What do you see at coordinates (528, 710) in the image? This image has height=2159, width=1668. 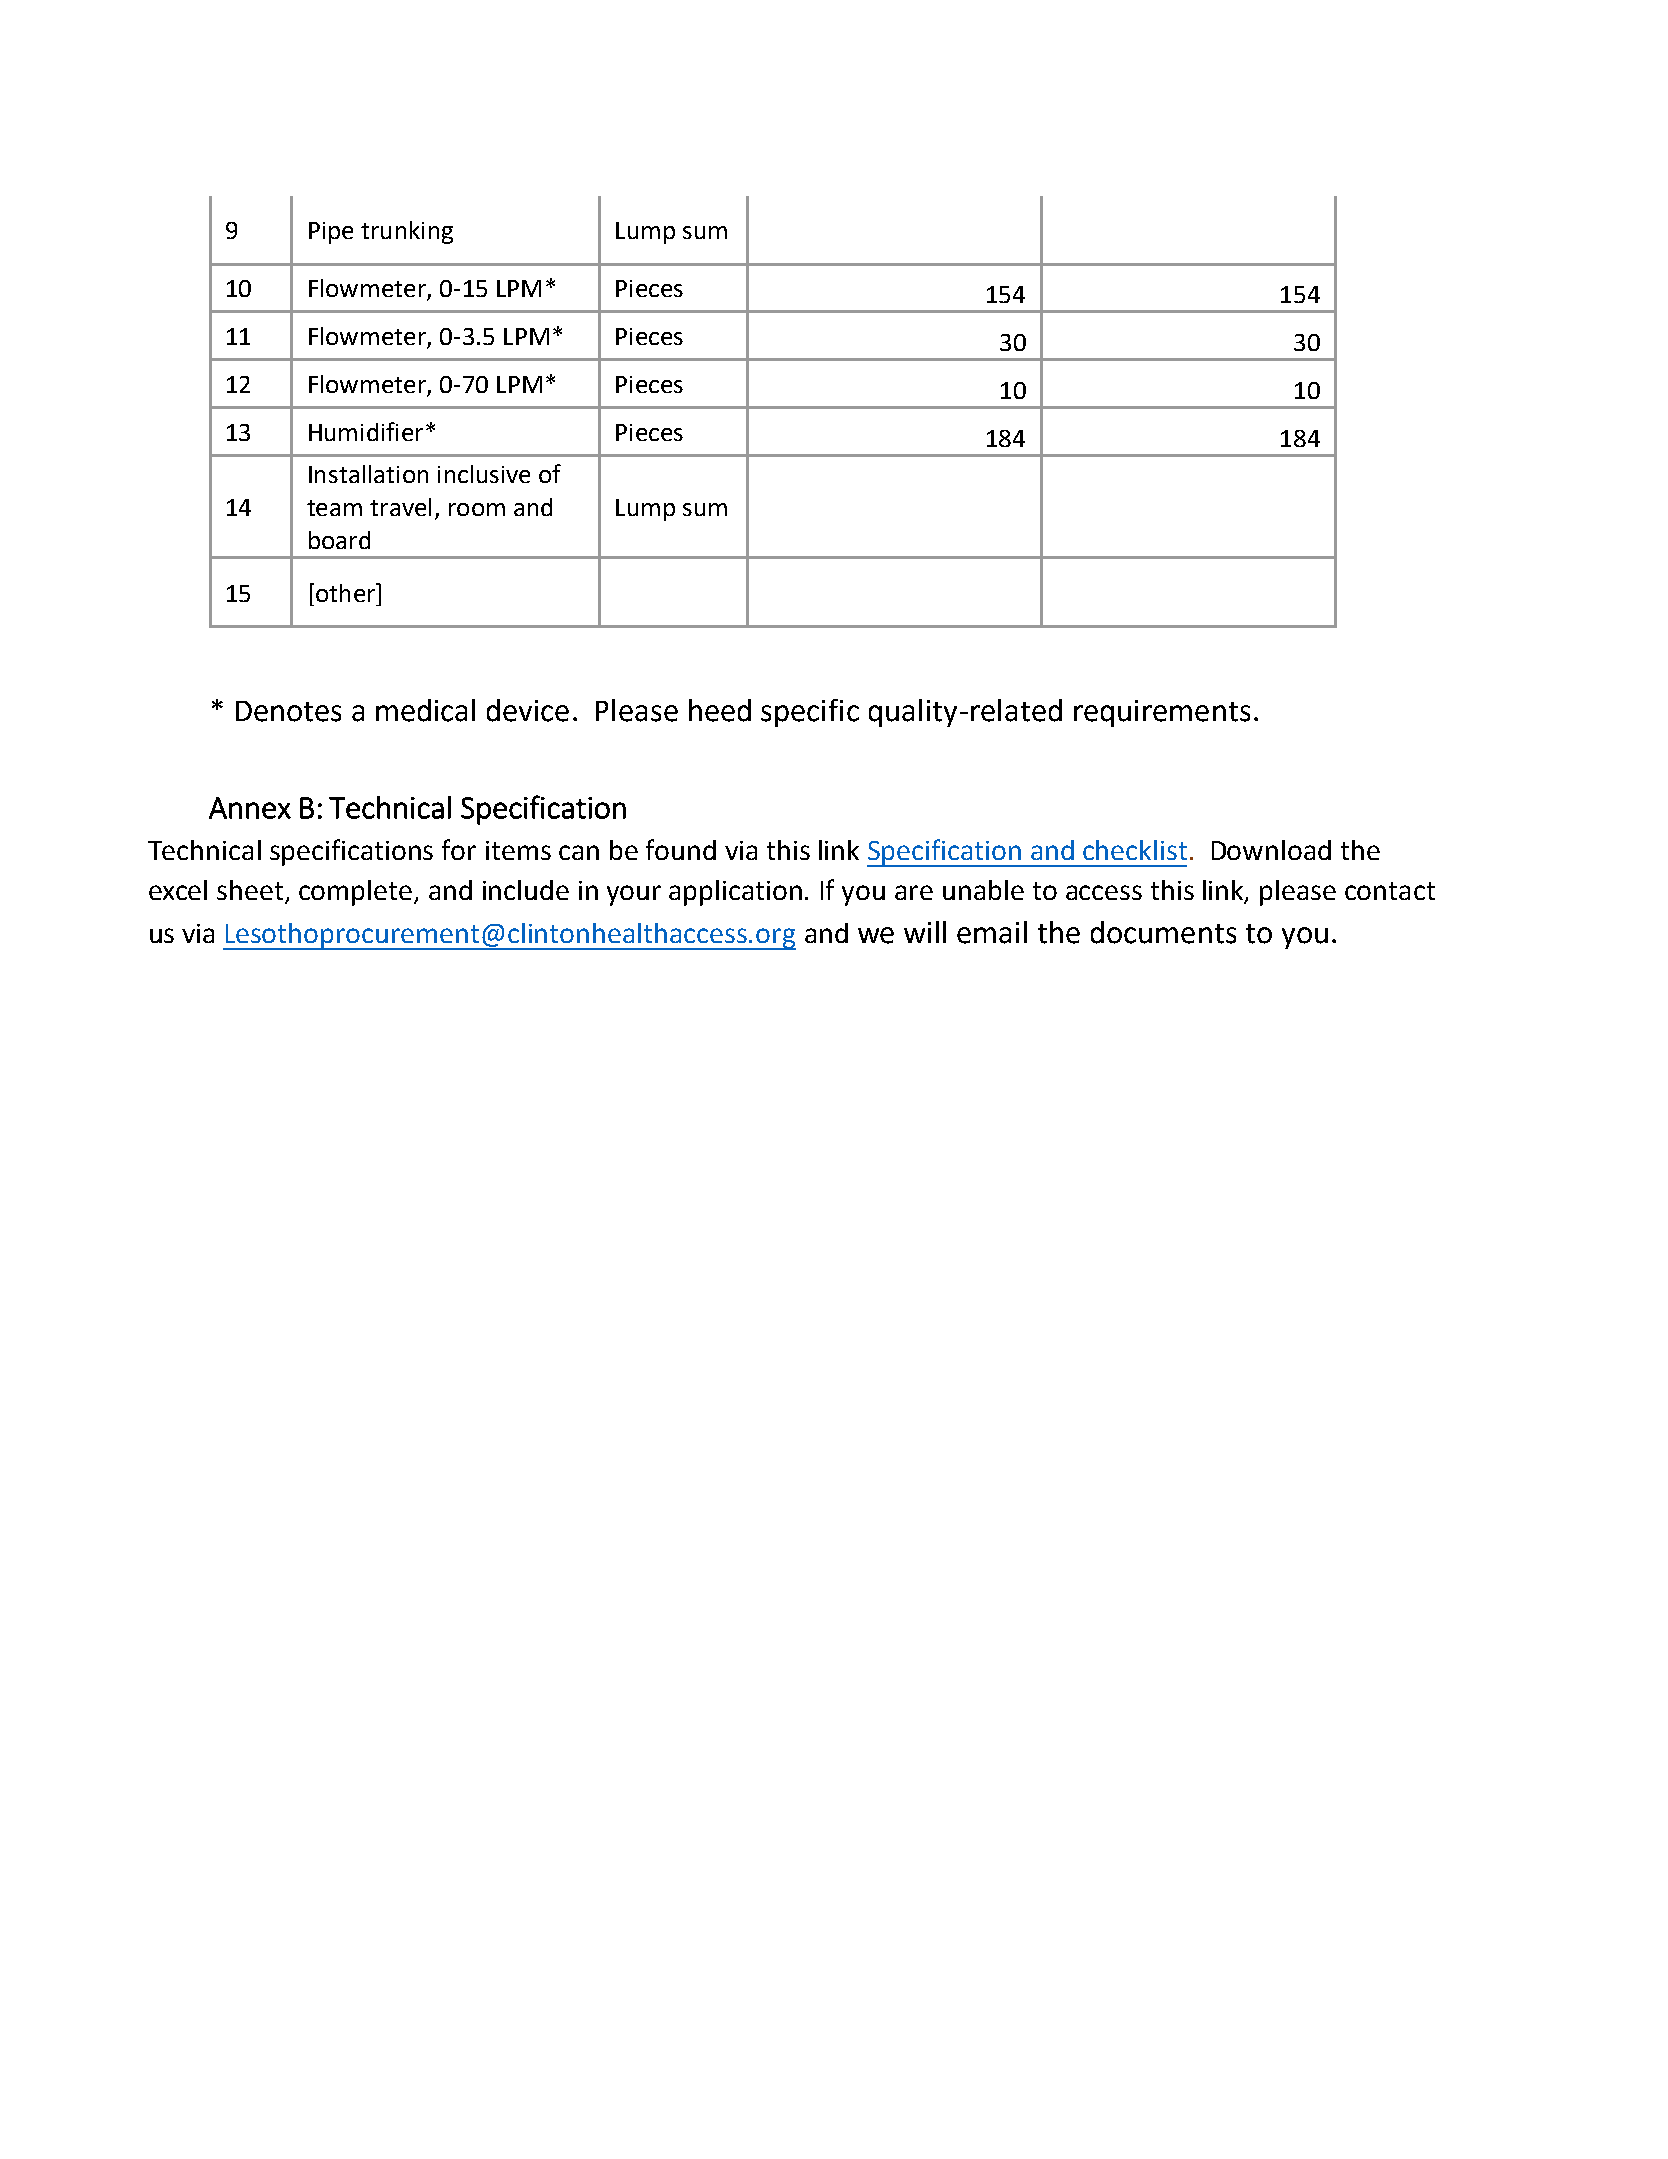 I see `device` at bounding box center [528, 710].
